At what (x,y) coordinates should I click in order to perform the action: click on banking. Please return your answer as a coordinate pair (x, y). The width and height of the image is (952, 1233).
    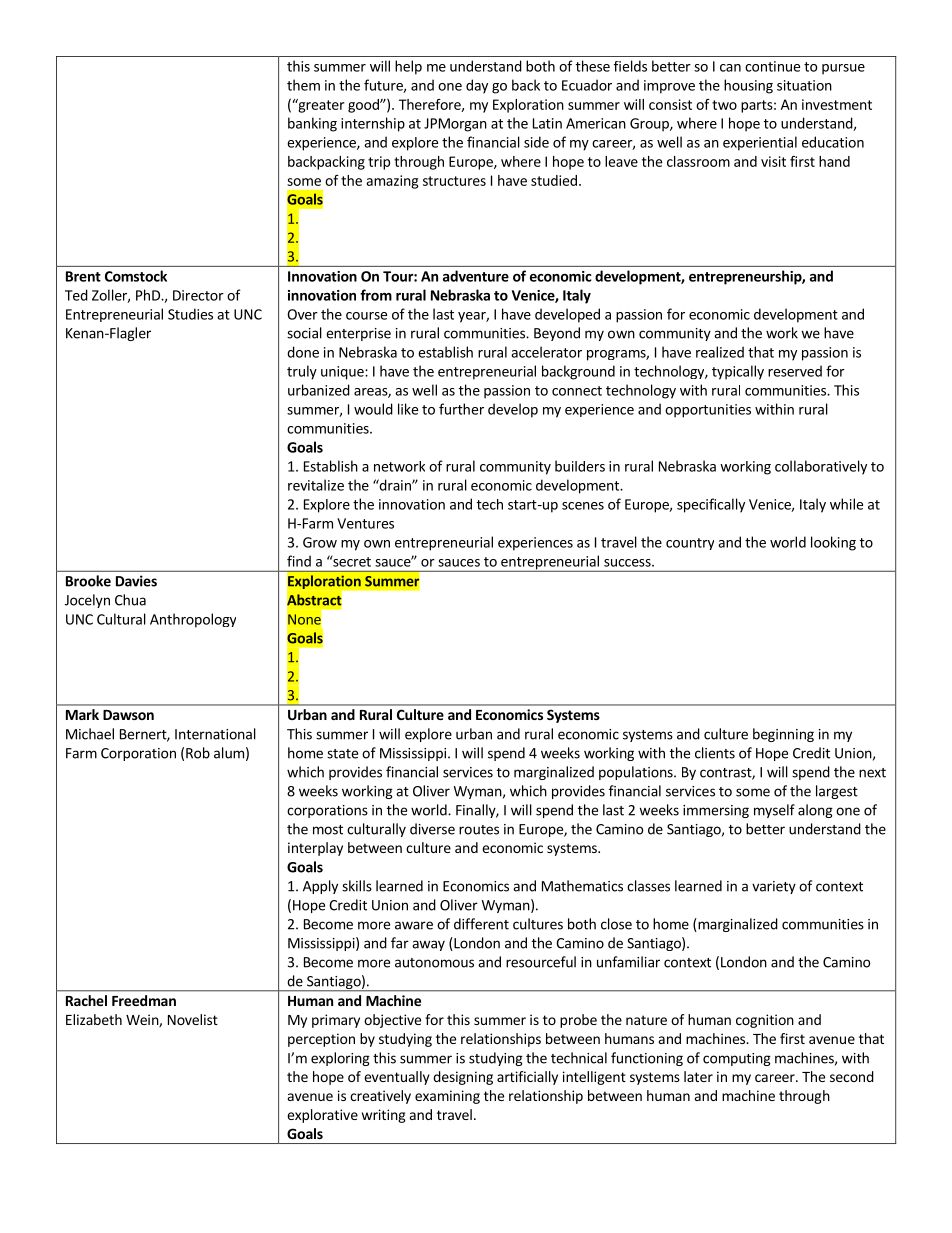
    Looking at the image, I should click on (312, 124).
